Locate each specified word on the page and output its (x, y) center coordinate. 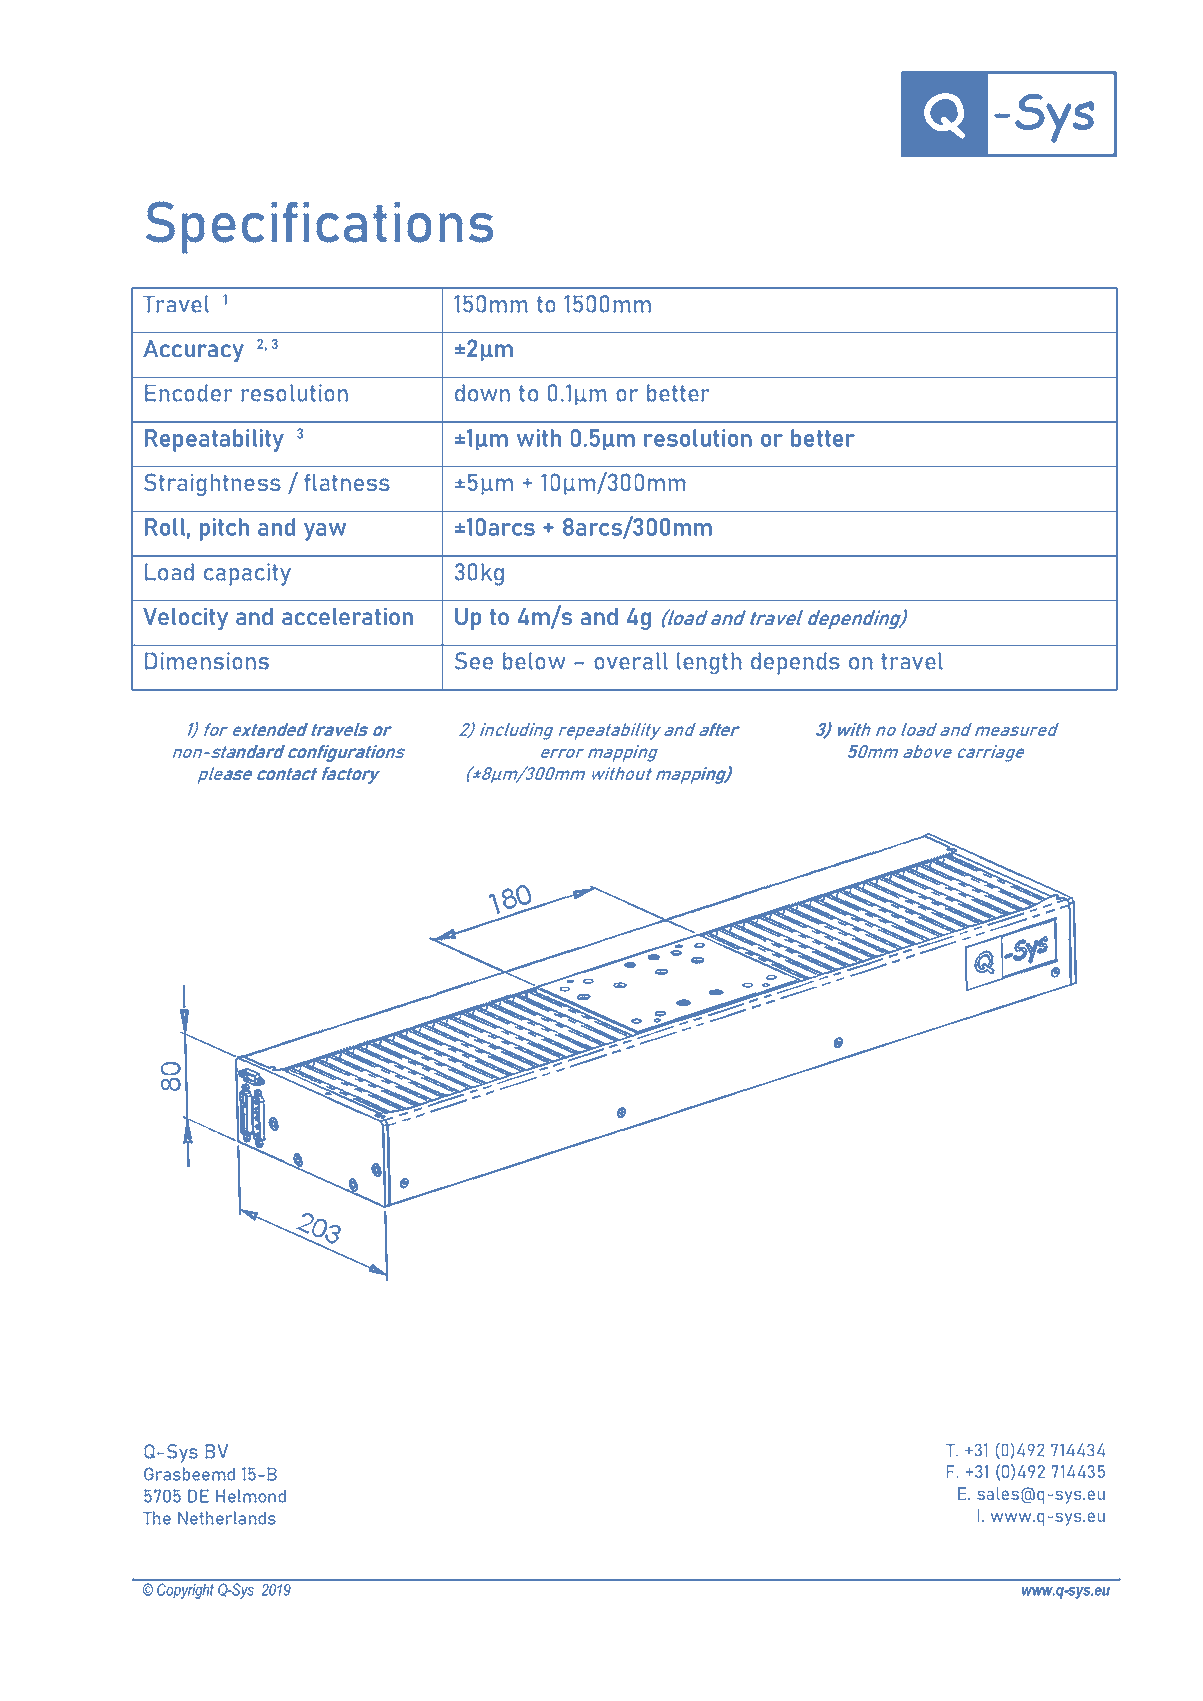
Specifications (319, 227)
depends (795, 663)
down (482, 393)
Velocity (186, 619)
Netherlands (227, 1518)
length (709, 663)
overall (631, 661)
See (474, 661)
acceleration (348, 616)
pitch (224, 529)
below (534, 661)
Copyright (185, 1591)
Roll (165, 527)
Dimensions (207, 661)
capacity (247, 574)
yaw (325, 531)
